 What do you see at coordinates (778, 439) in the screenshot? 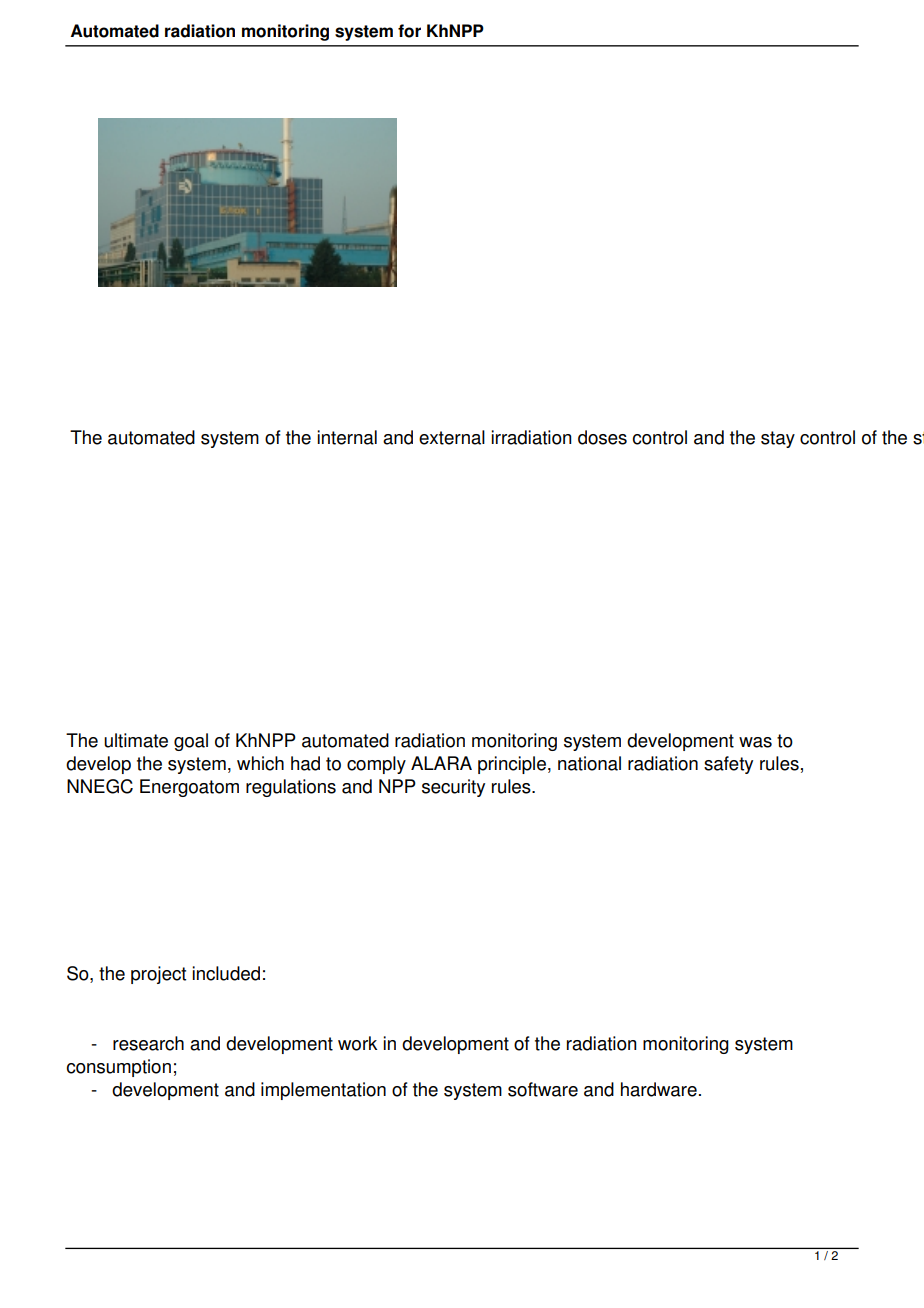
I see `stay` at bounding box center [778, 439].
